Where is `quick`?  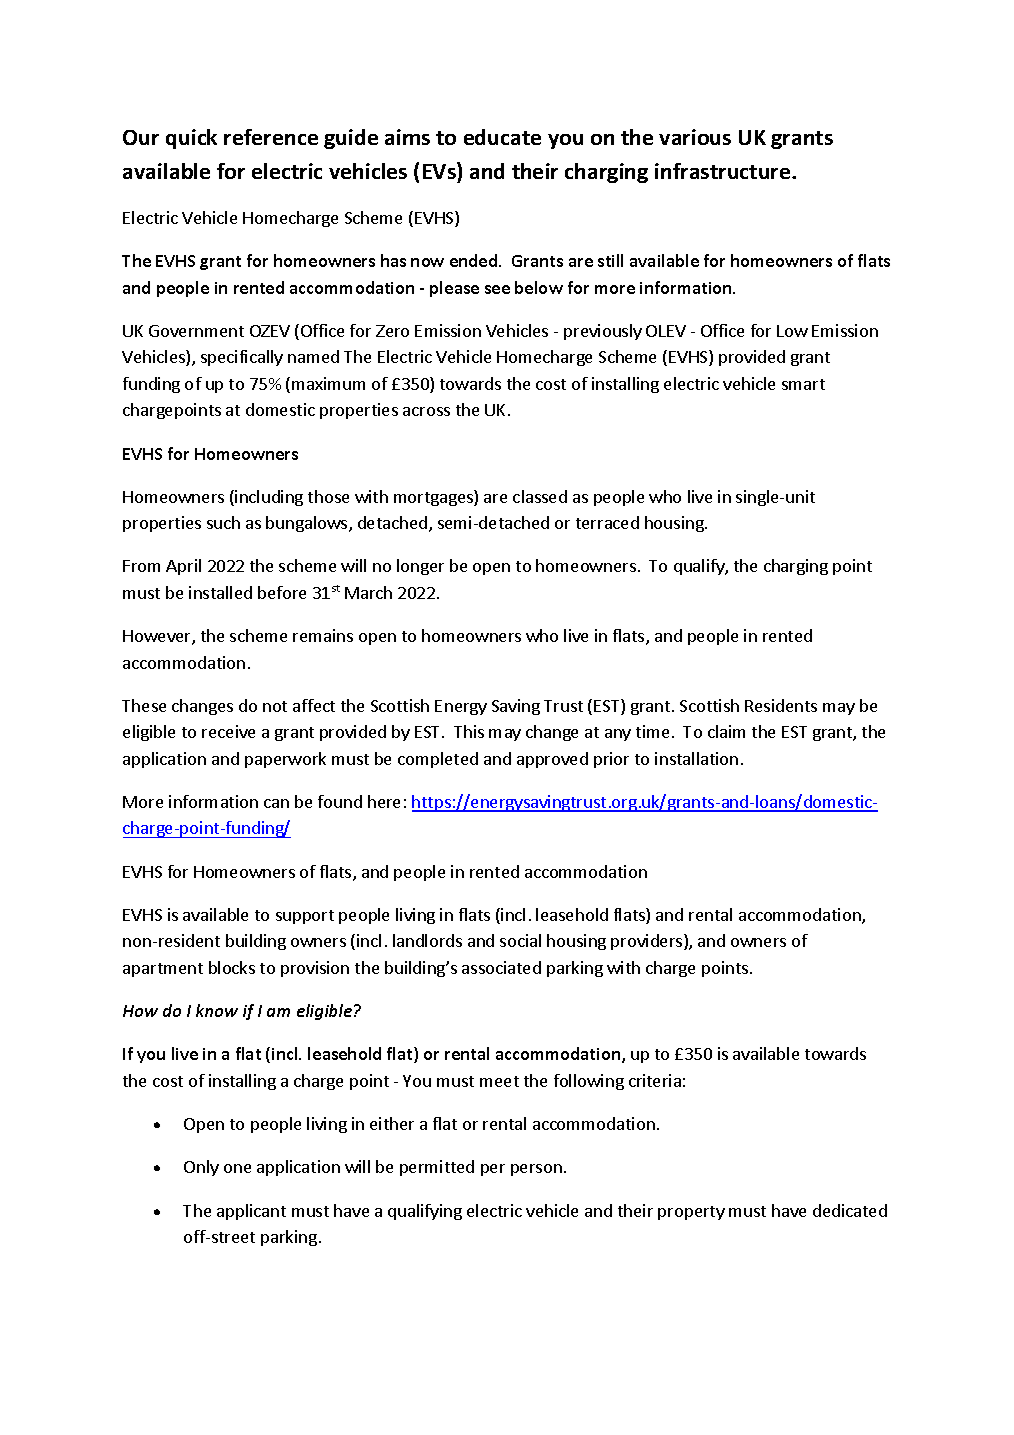
quick is located at coordinates (191, 139).
